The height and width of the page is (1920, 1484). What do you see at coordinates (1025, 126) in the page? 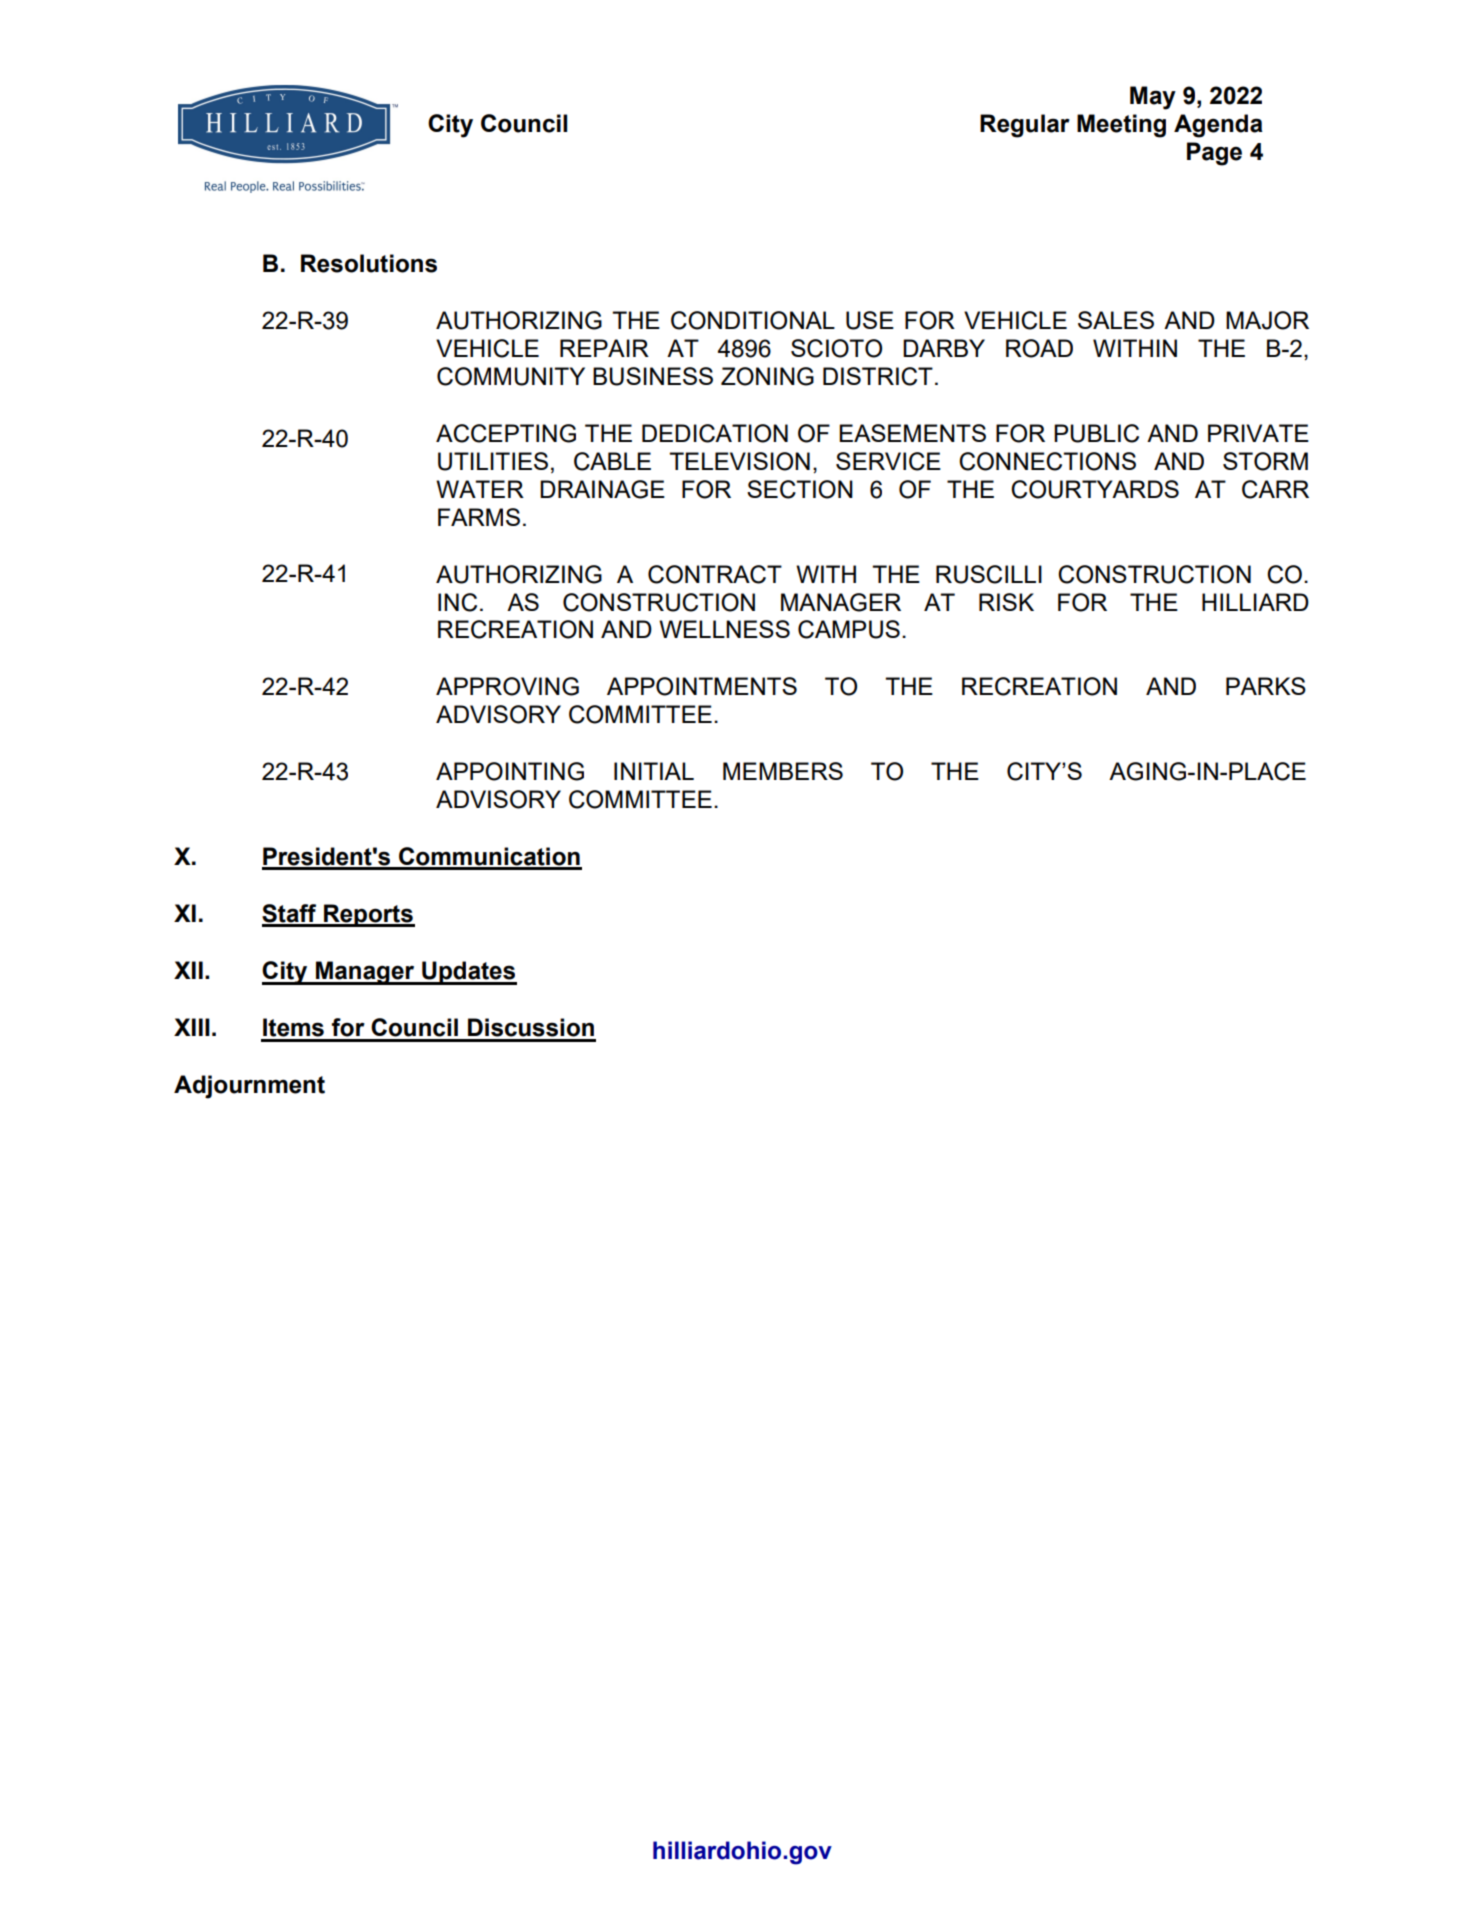
I see `Regular` at bounding box center [1025, 126].
